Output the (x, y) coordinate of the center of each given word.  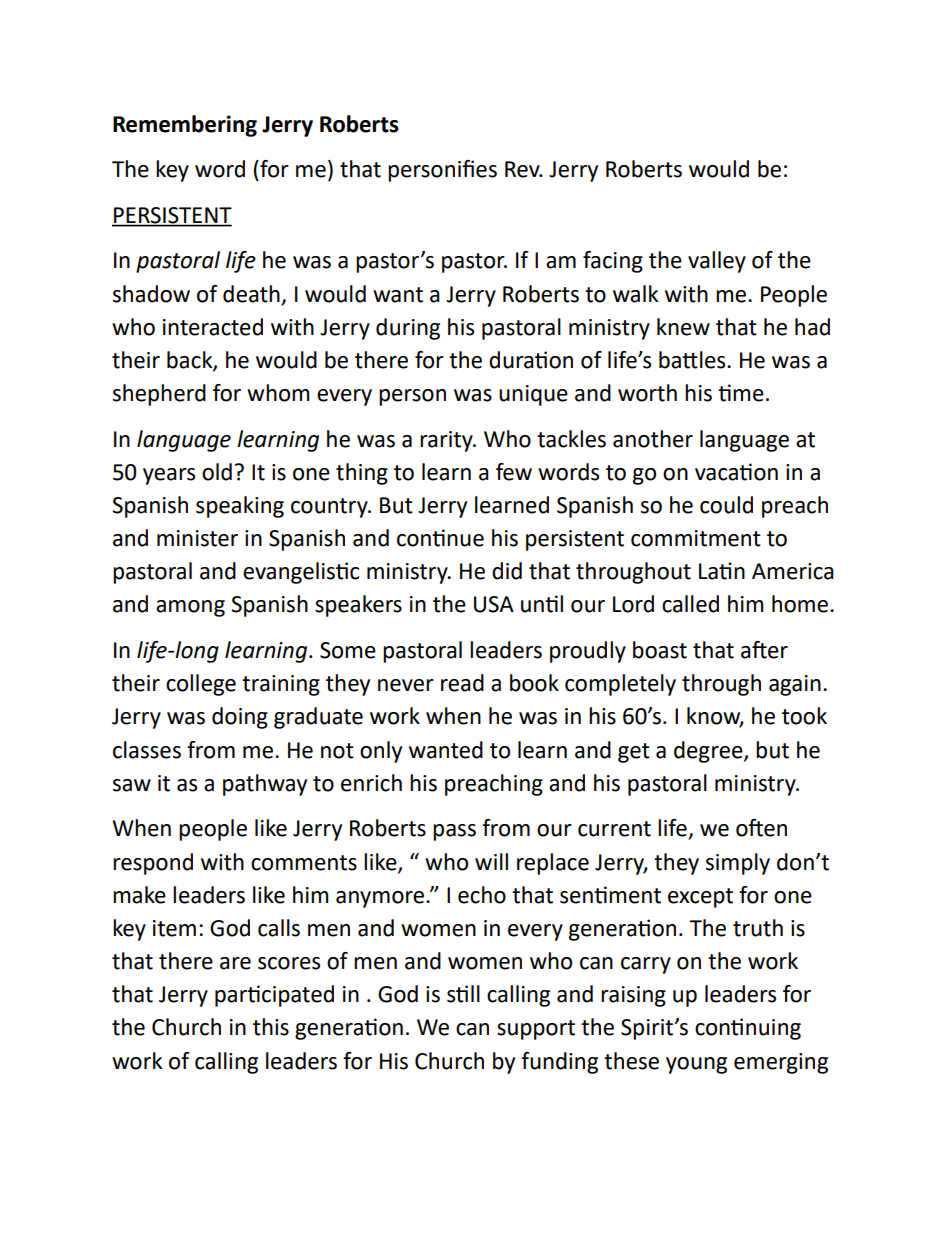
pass (454, 832)
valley (717, 262)
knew (683, 327)
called (690, 604)
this (271, 1027)
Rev (523, 169)
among (190, 608)
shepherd (159, 395)
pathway (265, 785)
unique (533, 395)
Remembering (185, 126)
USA (494, 604)
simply (738, 864)
